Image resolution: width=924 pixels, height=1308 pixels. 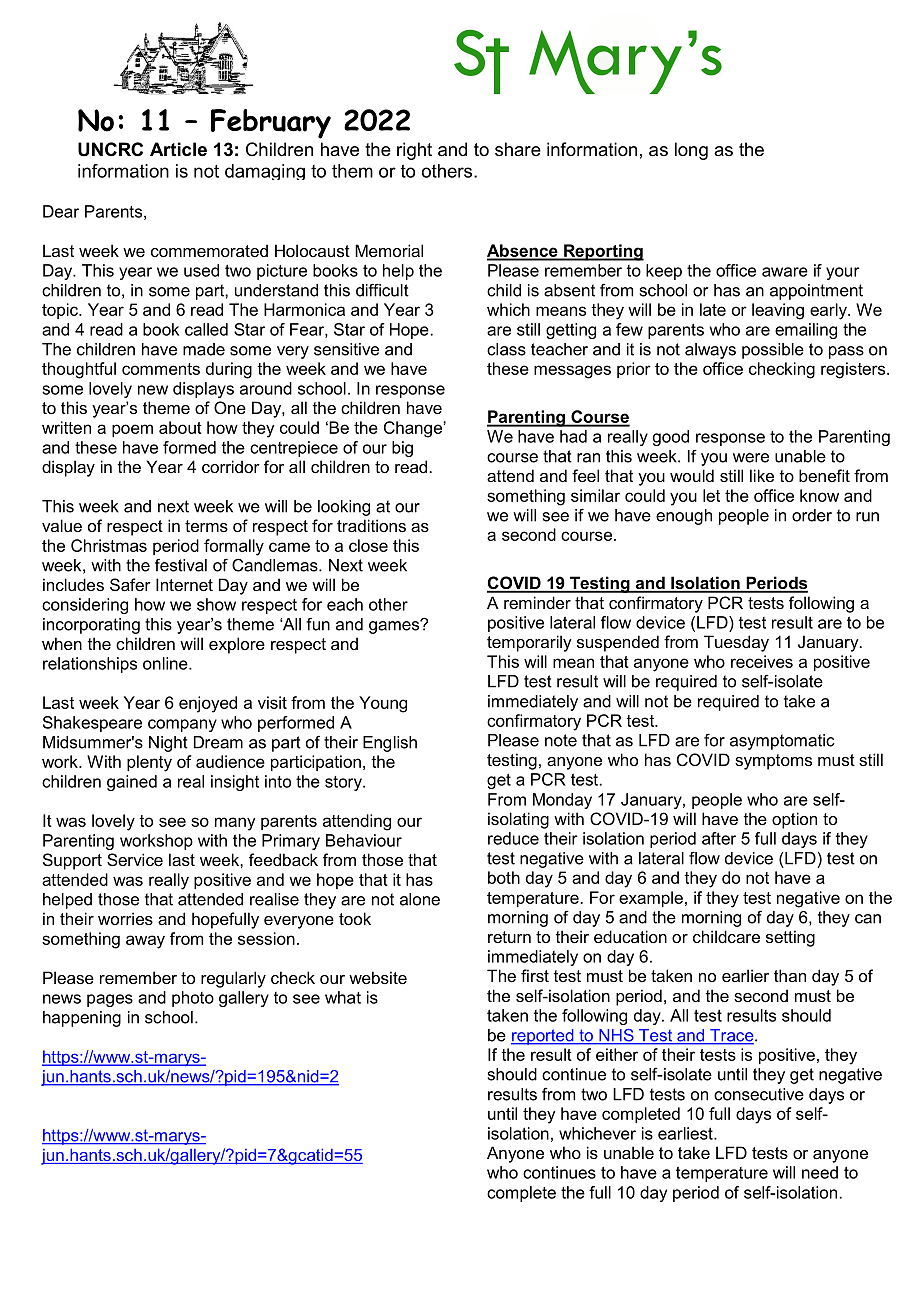 I want to click on Article, so click(x=178, y=149).
